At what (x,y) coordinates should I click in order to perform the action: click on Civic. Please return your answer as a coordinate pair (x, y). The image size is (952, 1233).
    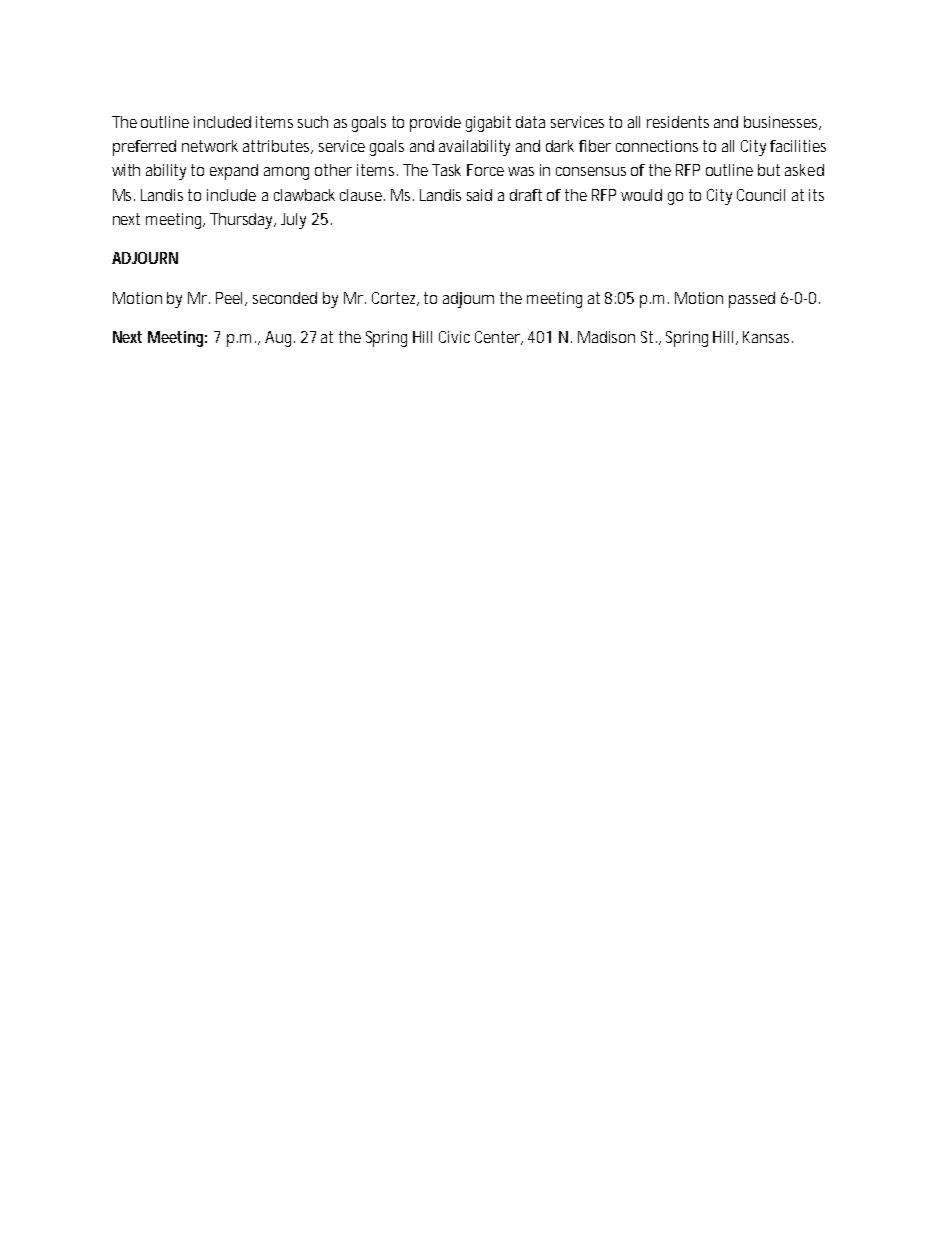
    Looking at the image, I should click on (454, 337).
